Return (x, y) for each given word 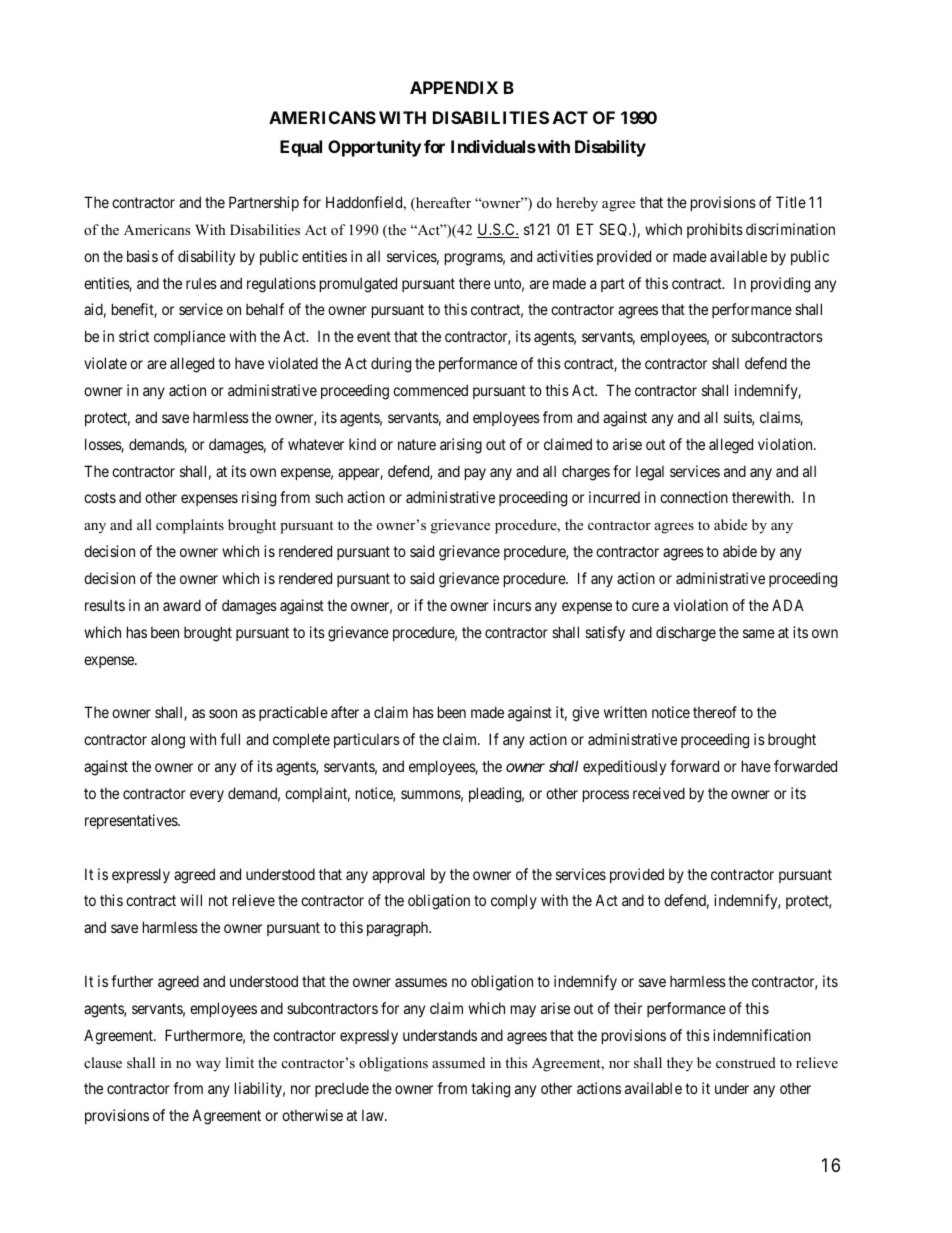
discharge (686, 634)
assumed (458, 1062)
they (680, 1064)
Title (791, 202)
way (208, 1066)
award (182, 605)
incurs (512, 605)
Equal (301, 148)
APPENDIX (454, 87)
